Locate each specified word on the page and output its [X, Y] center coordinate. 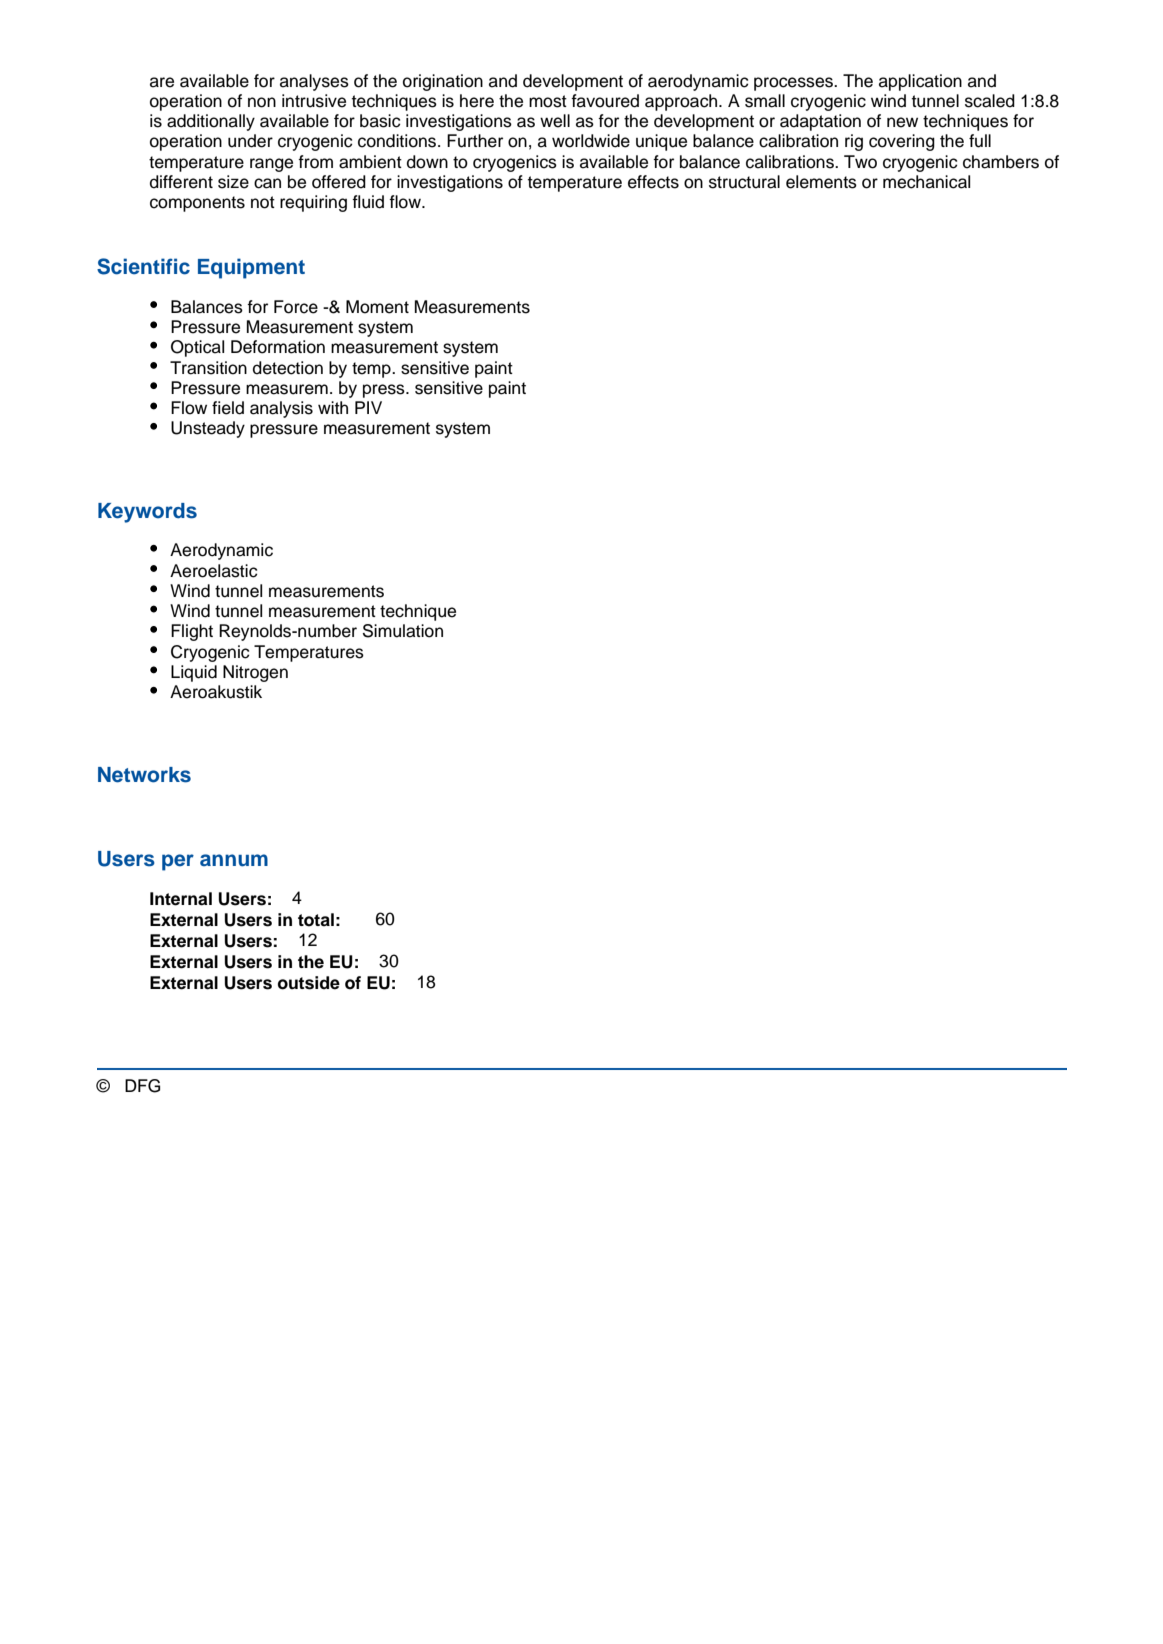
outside [309, 983]
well [555, 121]
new [902, 122]
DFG [142, 1086]
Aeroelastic [213, 571]
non [262, 102]
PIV [368, 407]
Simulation [403, 631]
